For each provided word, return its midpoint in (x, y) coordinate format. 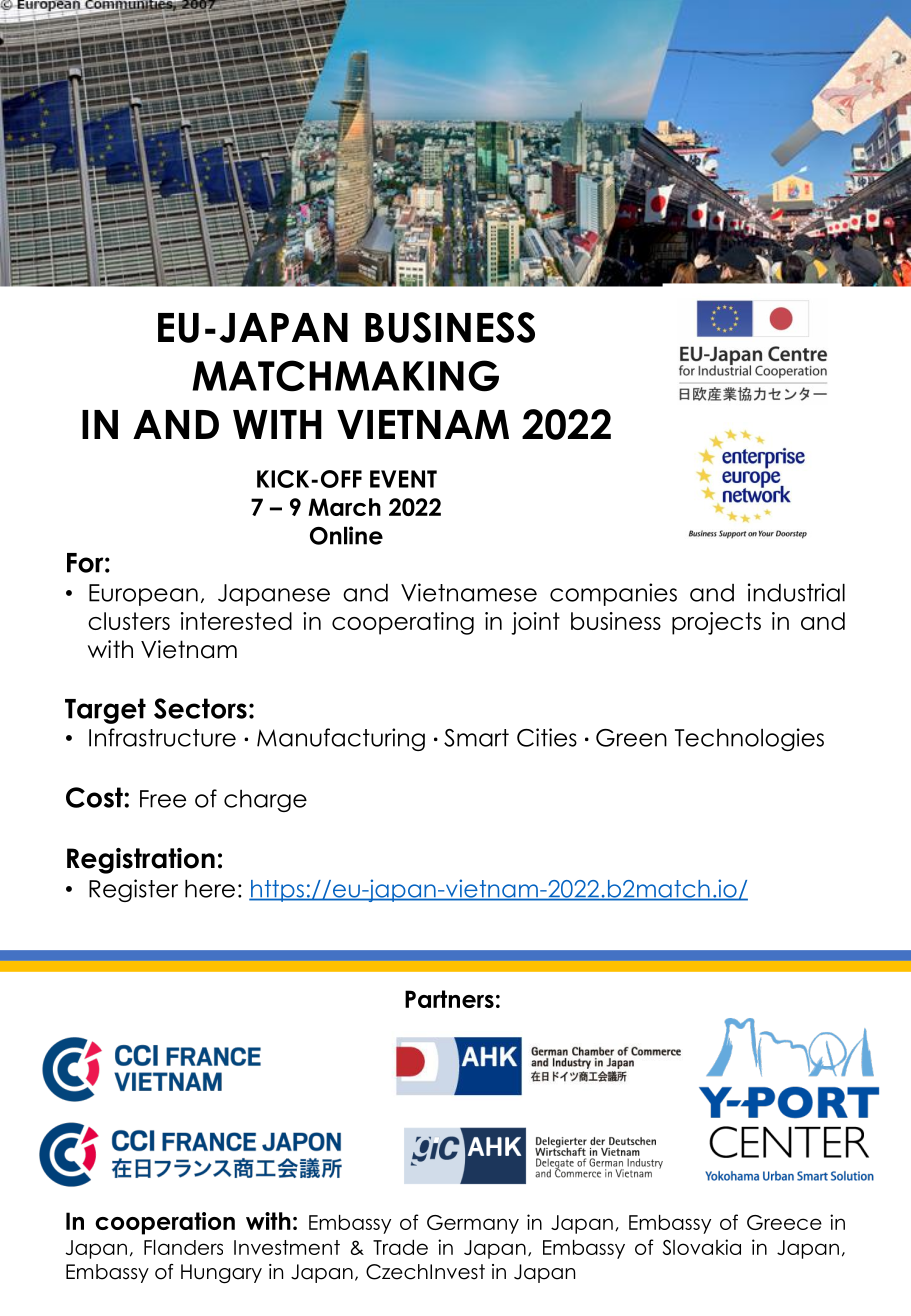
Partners (449, 999)
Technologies (749, 739)
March (344, 507)
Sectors (200, 708)
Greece (784, 1222)
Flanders (183, 1247)
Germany (473, 1224)
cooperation (165, 1223)
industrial (796, 592)
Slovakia (702, 1247)
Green (631, 738)
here (210, 889)
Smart (476, 738)
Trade (400, 1247)
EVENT (403, 479)
